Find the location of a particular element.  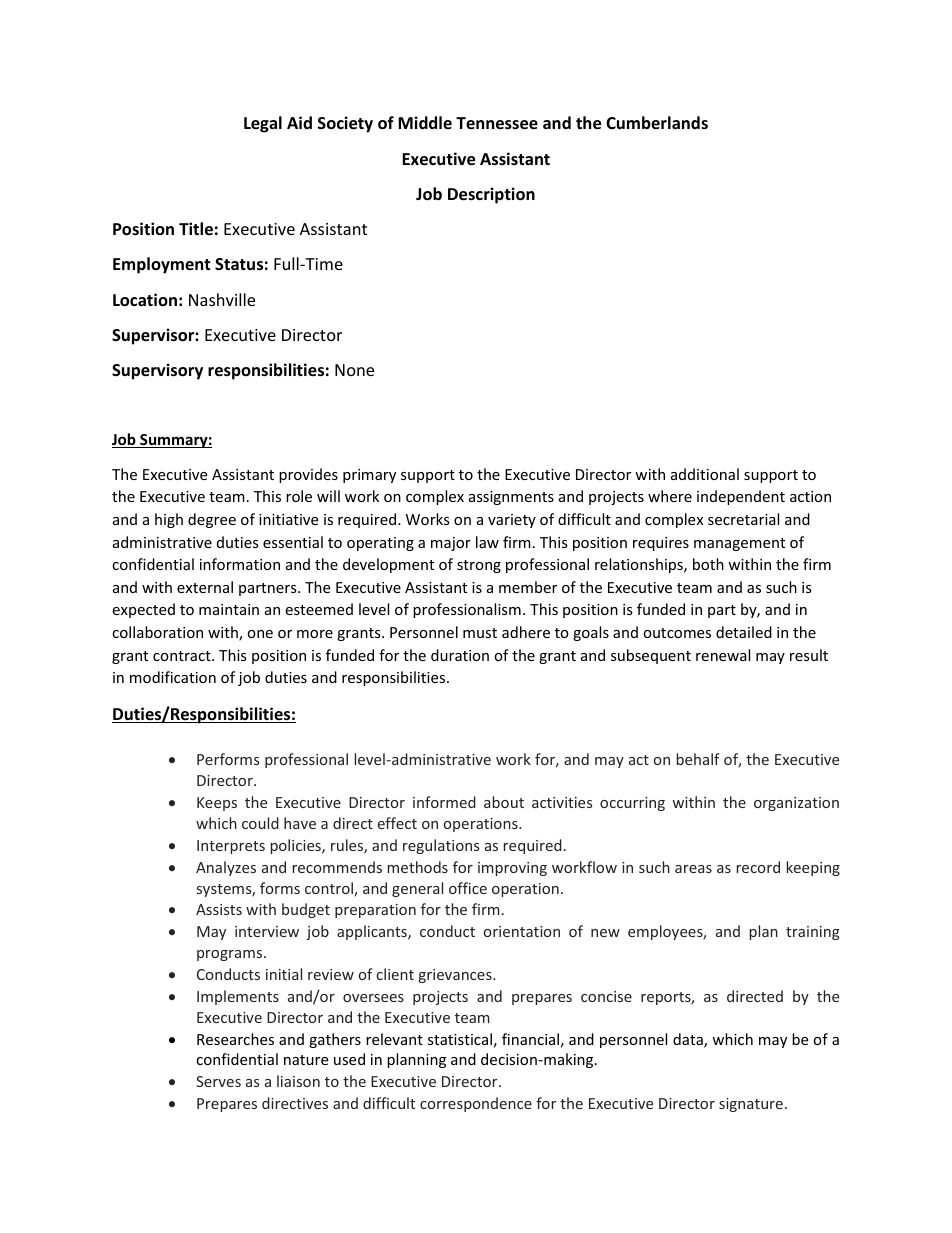

correspondence is located at coordinates (476, 1104).
